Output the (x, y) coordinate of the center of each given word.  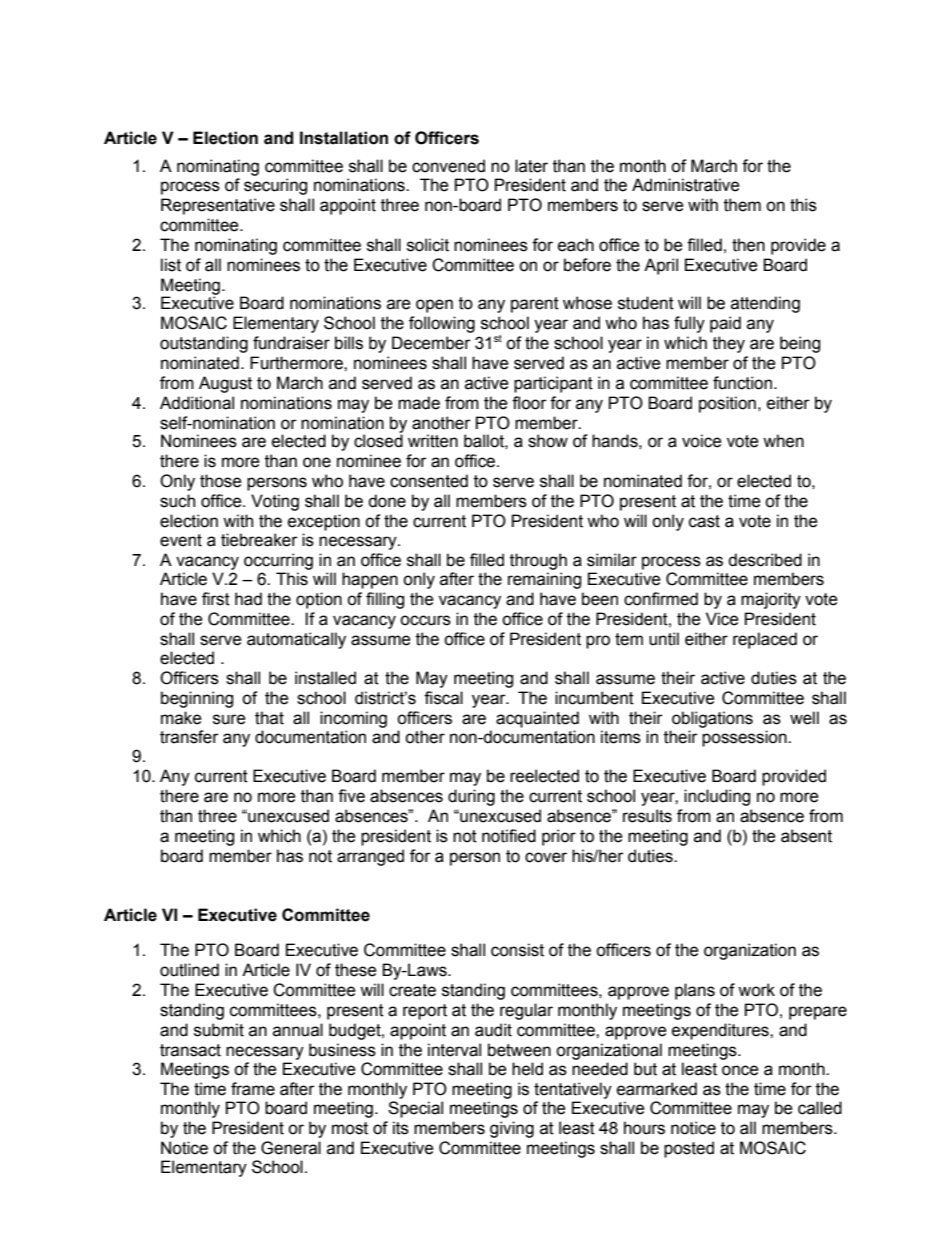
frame (253, 1089)
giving (512, 1129)
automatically (296, 640)
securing (275, 186)
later (531, 166)
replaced (765, 640)
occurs (425, 620)
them (742, 205)
